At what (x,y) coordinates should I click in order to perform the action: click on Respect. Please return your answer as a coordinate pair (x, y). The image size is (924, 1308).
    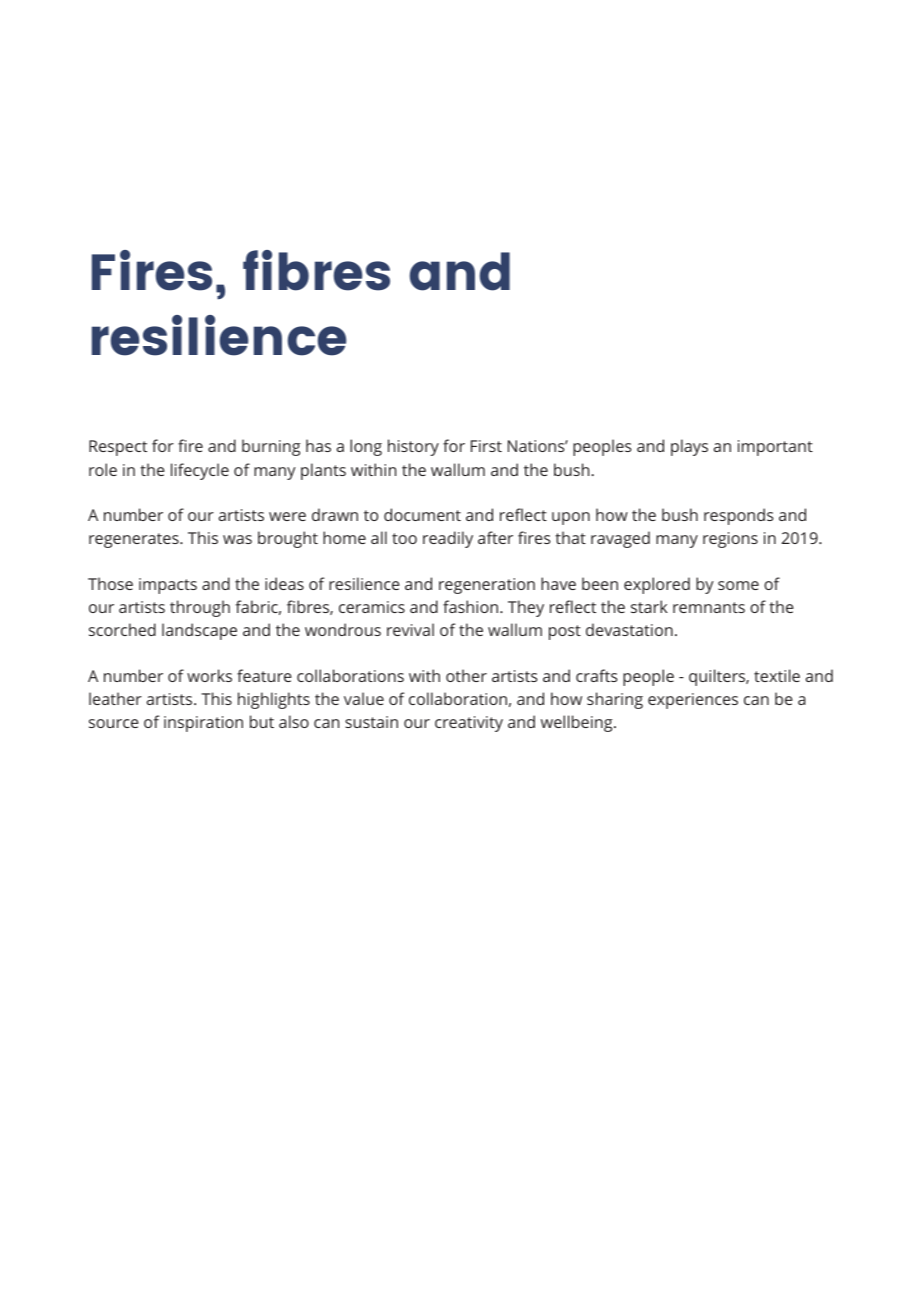
    Looking at the image, I should click on (118, 448).
